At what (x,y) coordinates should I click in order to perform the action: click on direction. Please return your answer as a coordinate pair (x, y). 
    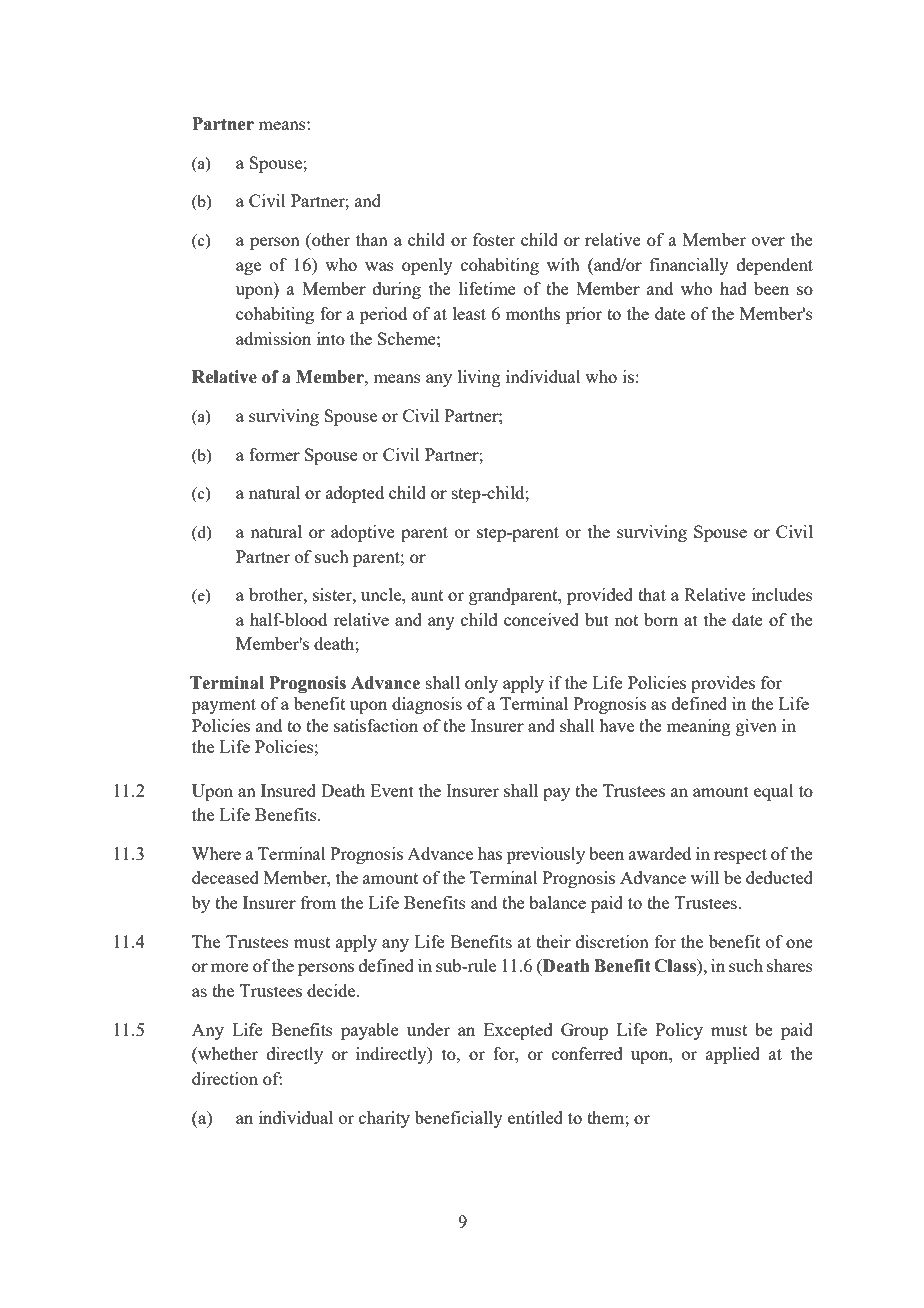
    Looking at the image, I should click on (225, 1078).
